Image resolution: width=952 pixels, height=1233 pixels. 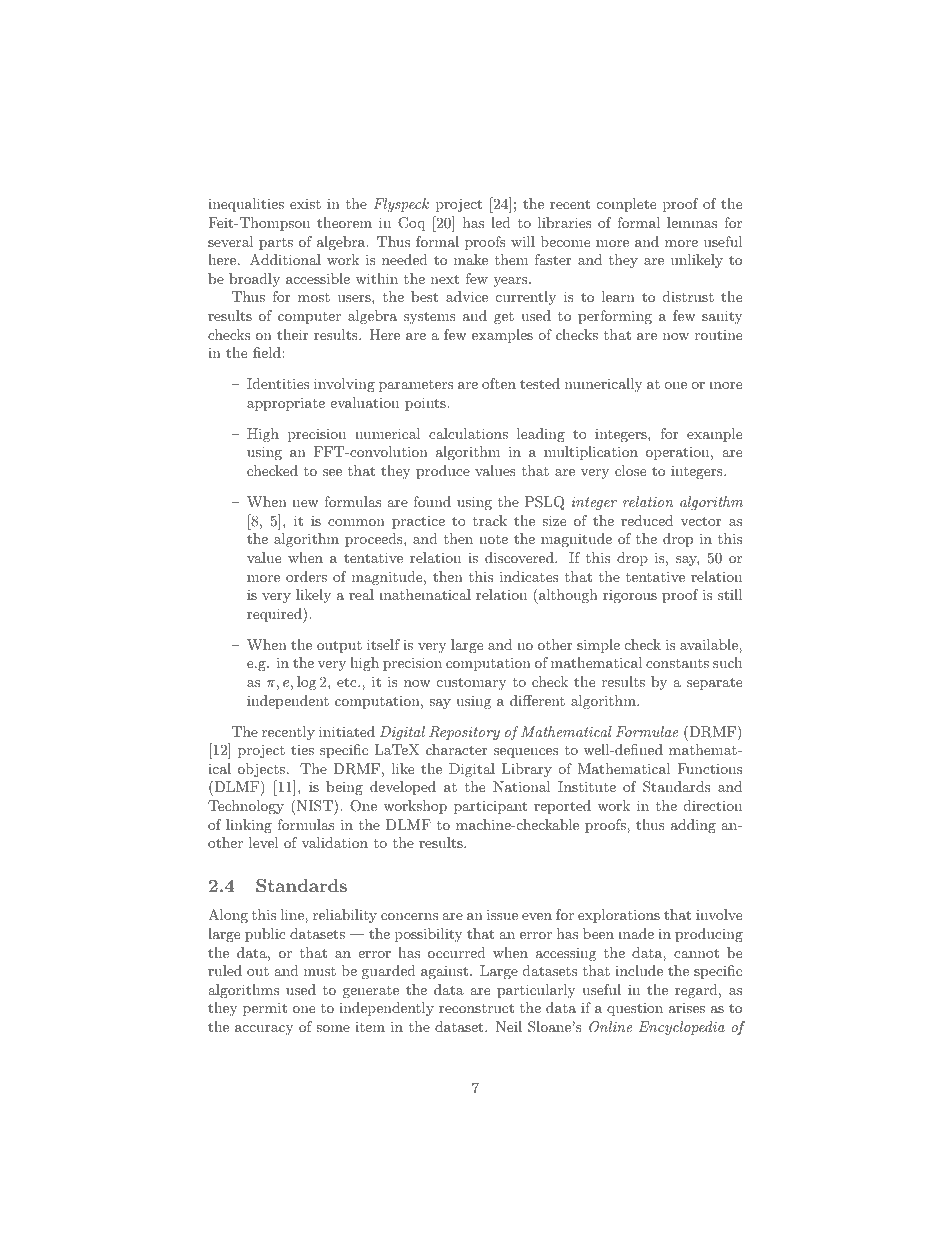 What do you see at coordinates (265, 1009) in the screenshot?
I see `permit` at bounding box center [265, 1009].
